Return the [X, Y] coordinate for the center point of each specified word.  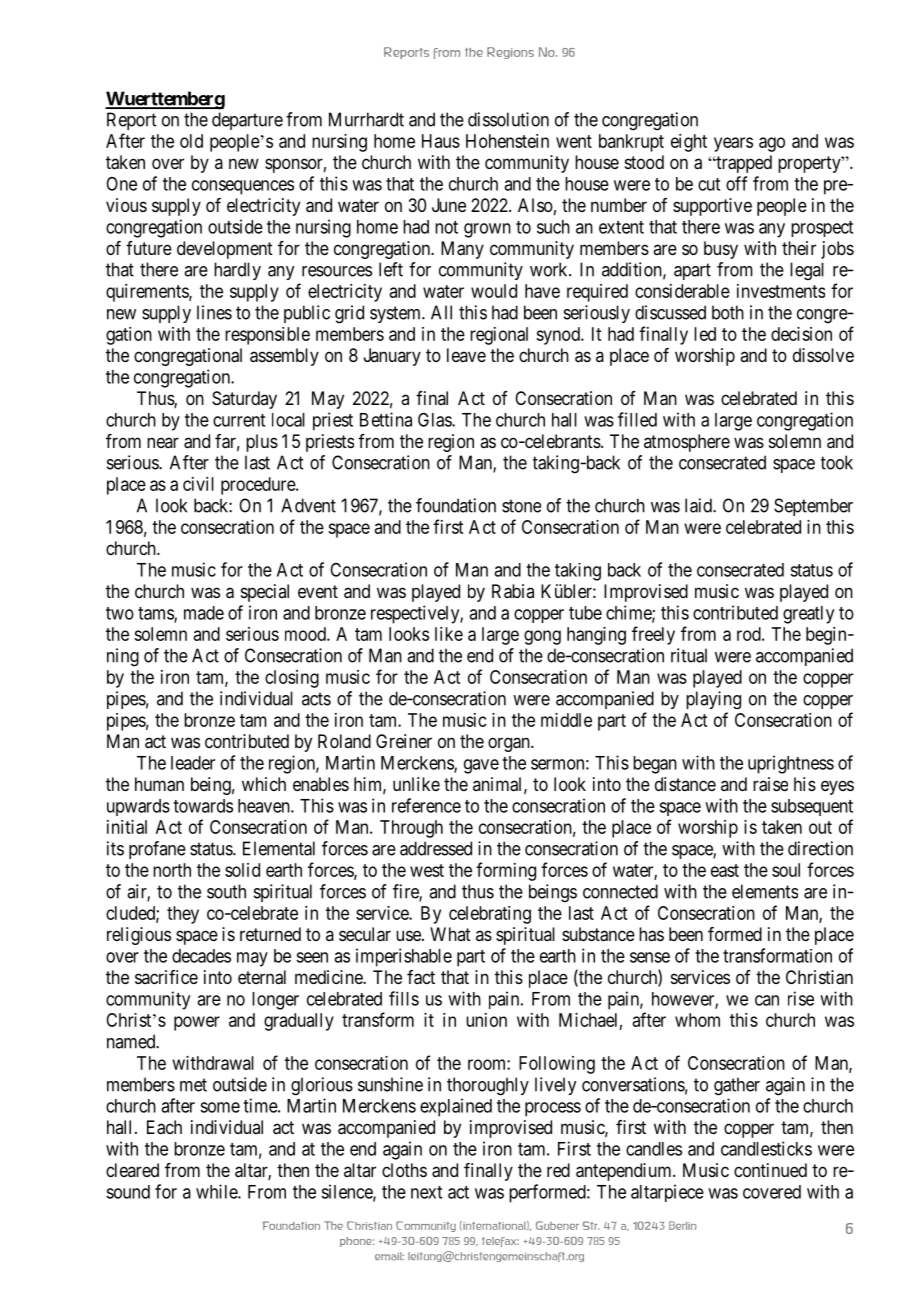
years [733, 144]
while [217, 1191]
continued [770, 1170]
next [426, 1192]
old [191, 141]
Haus [441, 141]
